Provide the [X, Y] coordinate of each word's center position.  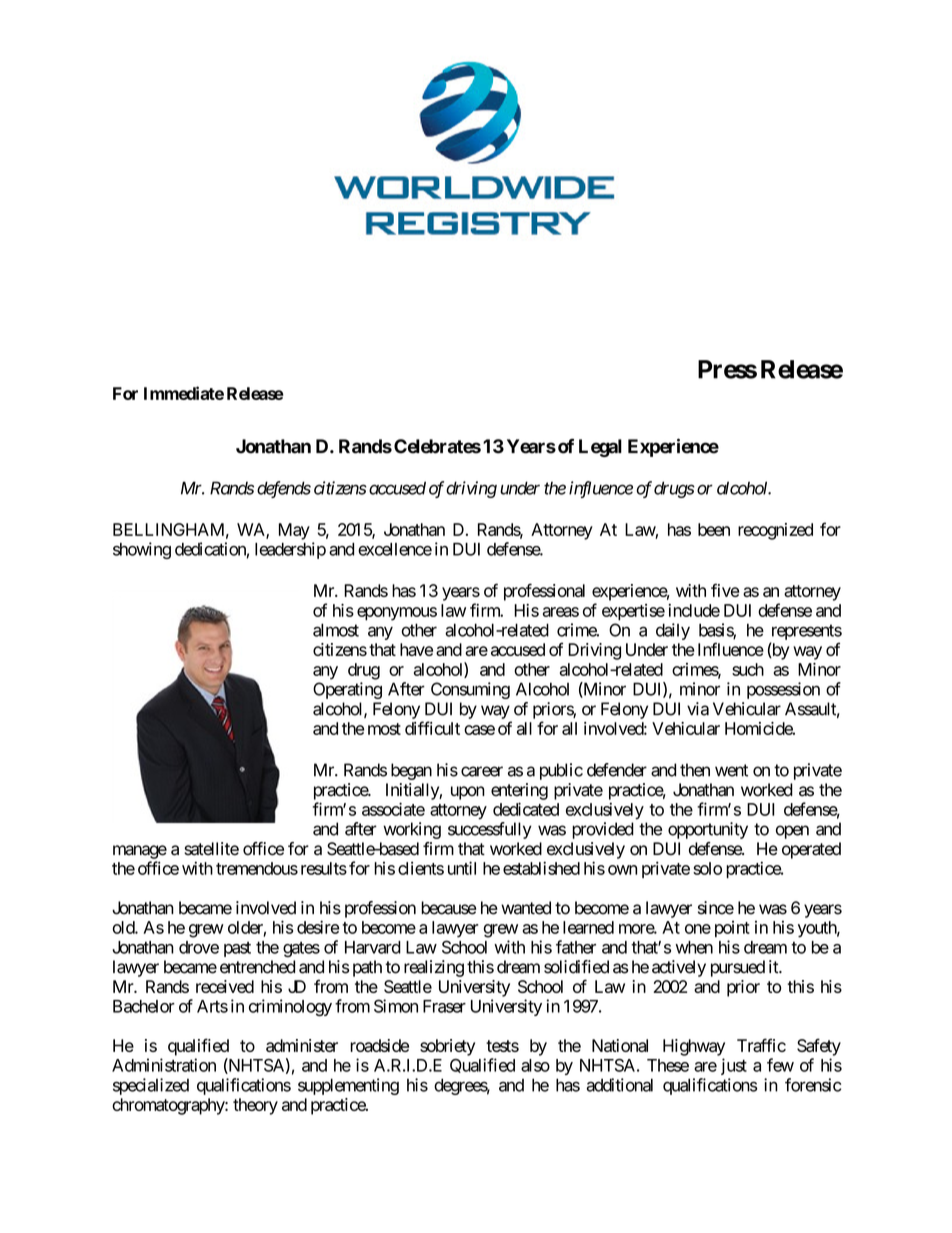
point [732, 929]
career [482, 771]
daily [673, 631]
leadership [290, 550]
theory [255, 1106]
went [731, 770]
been [714, 529]
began [411, 771]
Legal [600, 448]
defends [284, 489]
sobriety [447, 1047]
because [448, 908]
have [416, 649]
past [237, 949]
